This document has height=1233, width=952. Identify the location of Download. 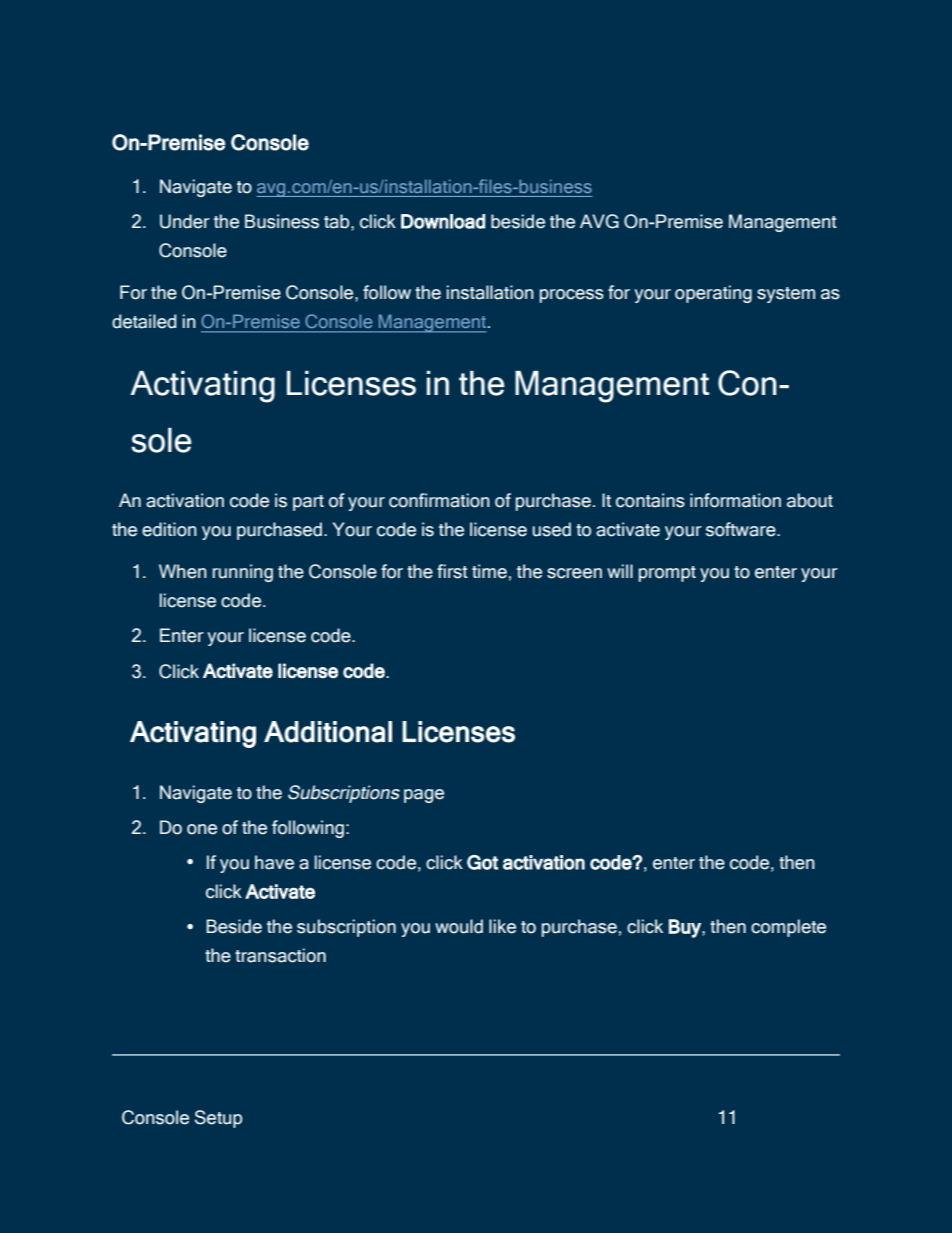
(443, 221).
